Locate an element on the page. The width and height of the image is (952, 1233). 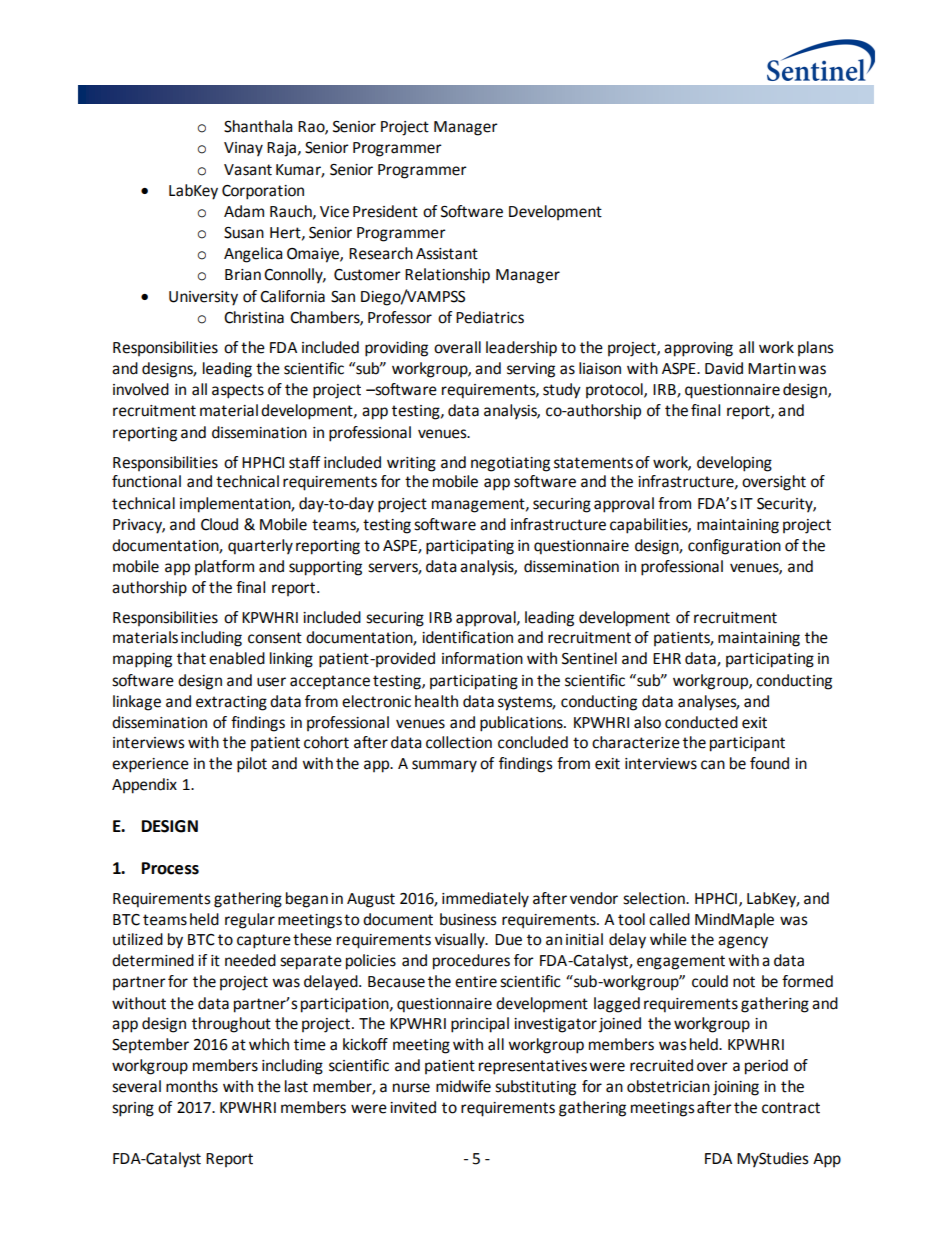
EHR is located at coordinates (667, 658).
